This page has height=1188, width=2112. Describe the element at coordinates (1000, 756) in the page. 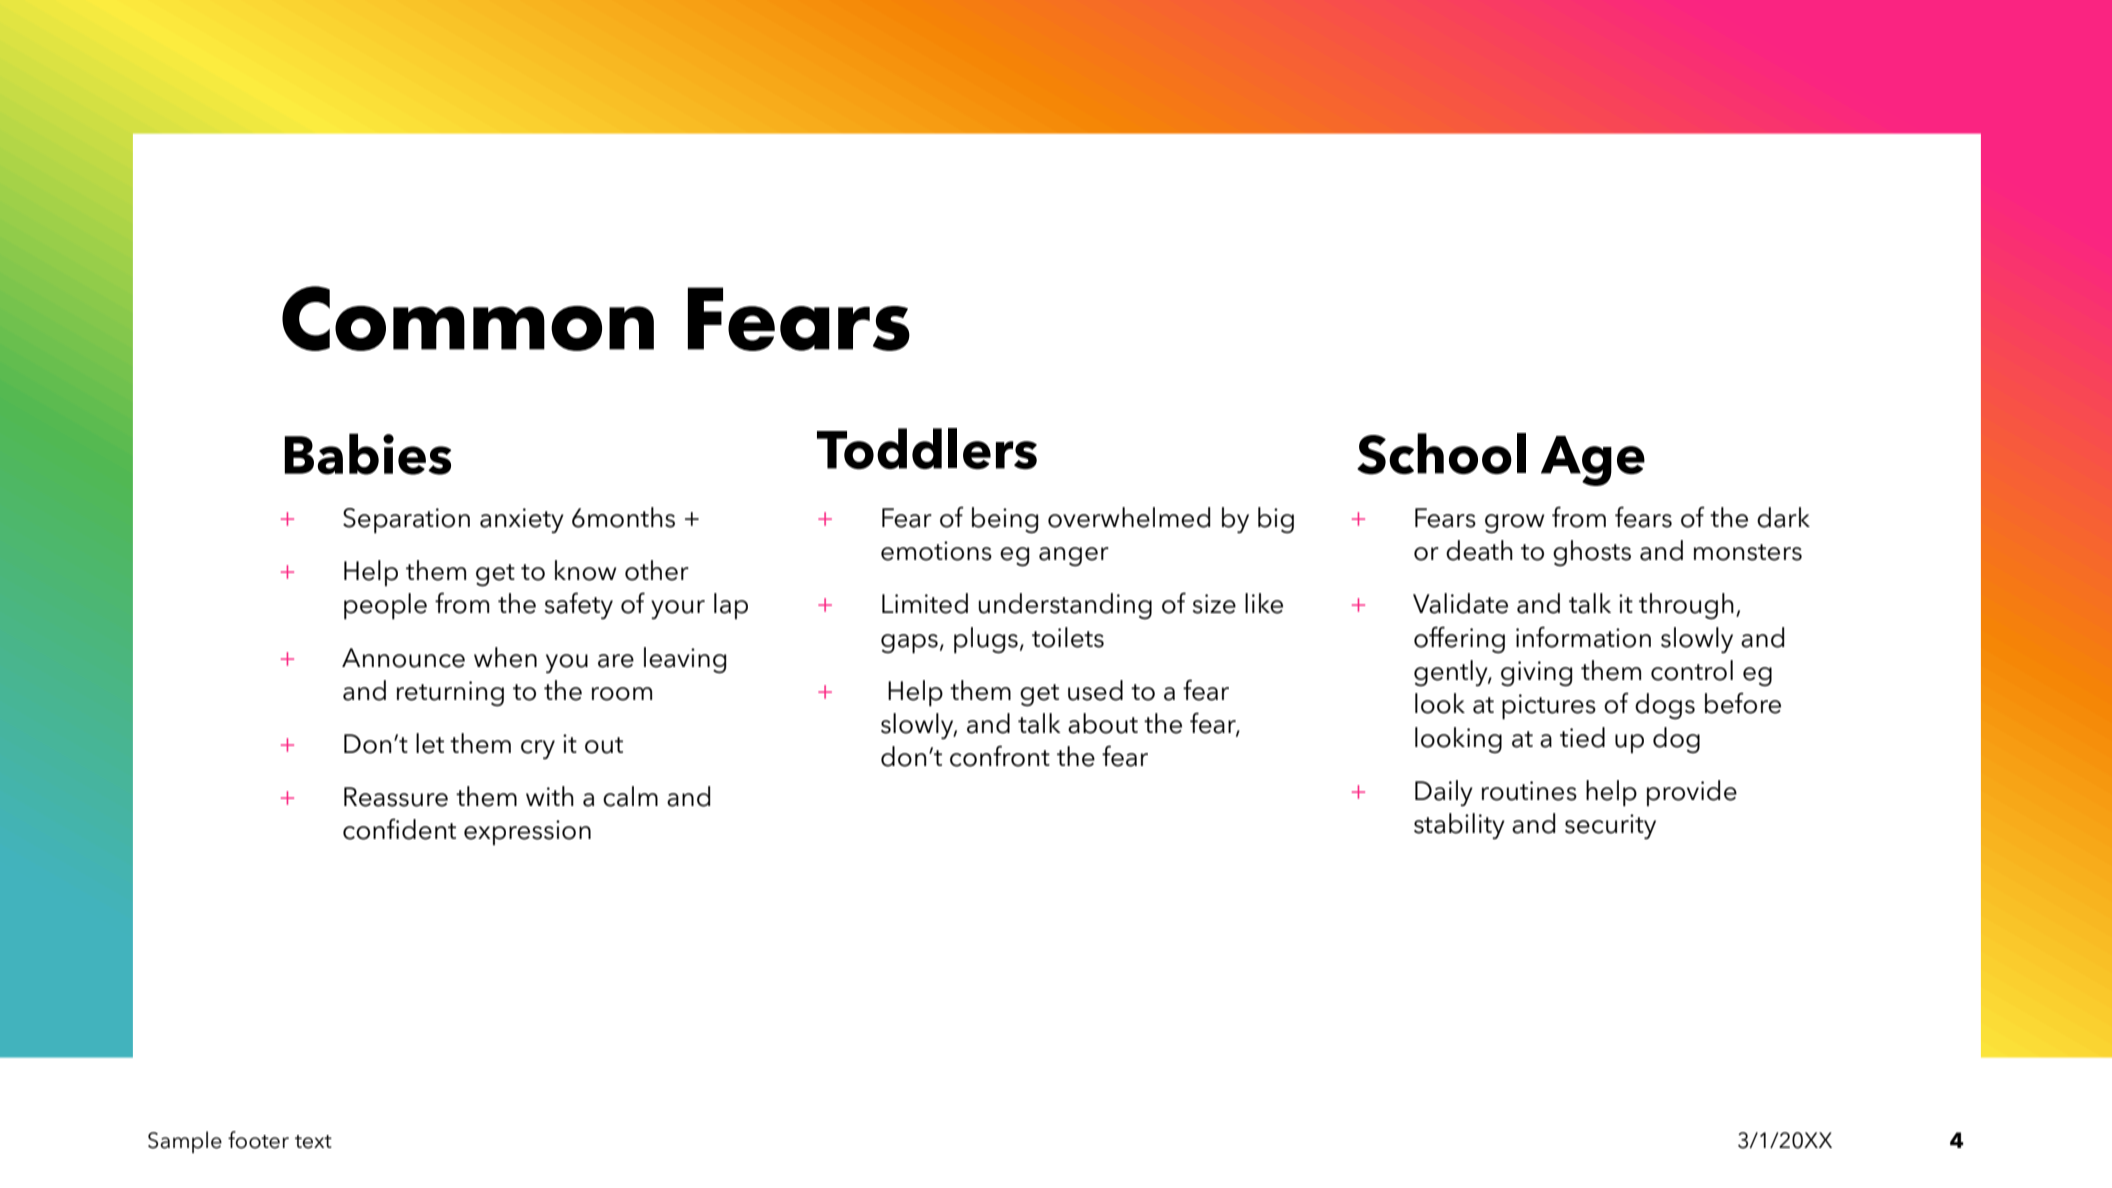

I see `confront` at that location.
